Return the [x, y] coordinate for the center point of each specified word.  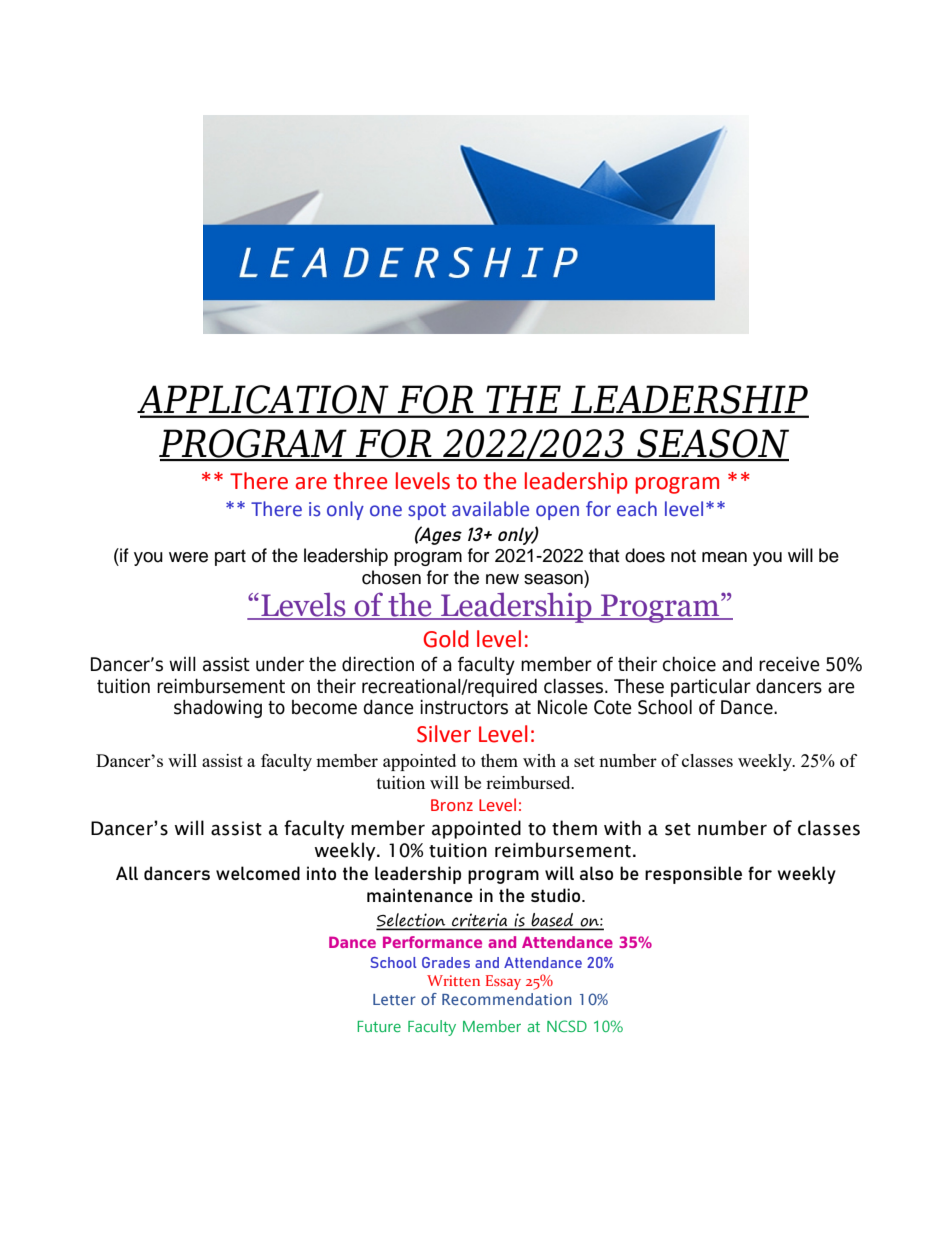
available [490, 509]
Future [379, 1026]
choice [689, 664]
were [188, 557]
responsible [693, 875]
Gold [446, 639]
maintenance [420, 895]
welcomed [258, 873]
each [637, 509]
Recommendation [507, 999]
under [280, 664]
